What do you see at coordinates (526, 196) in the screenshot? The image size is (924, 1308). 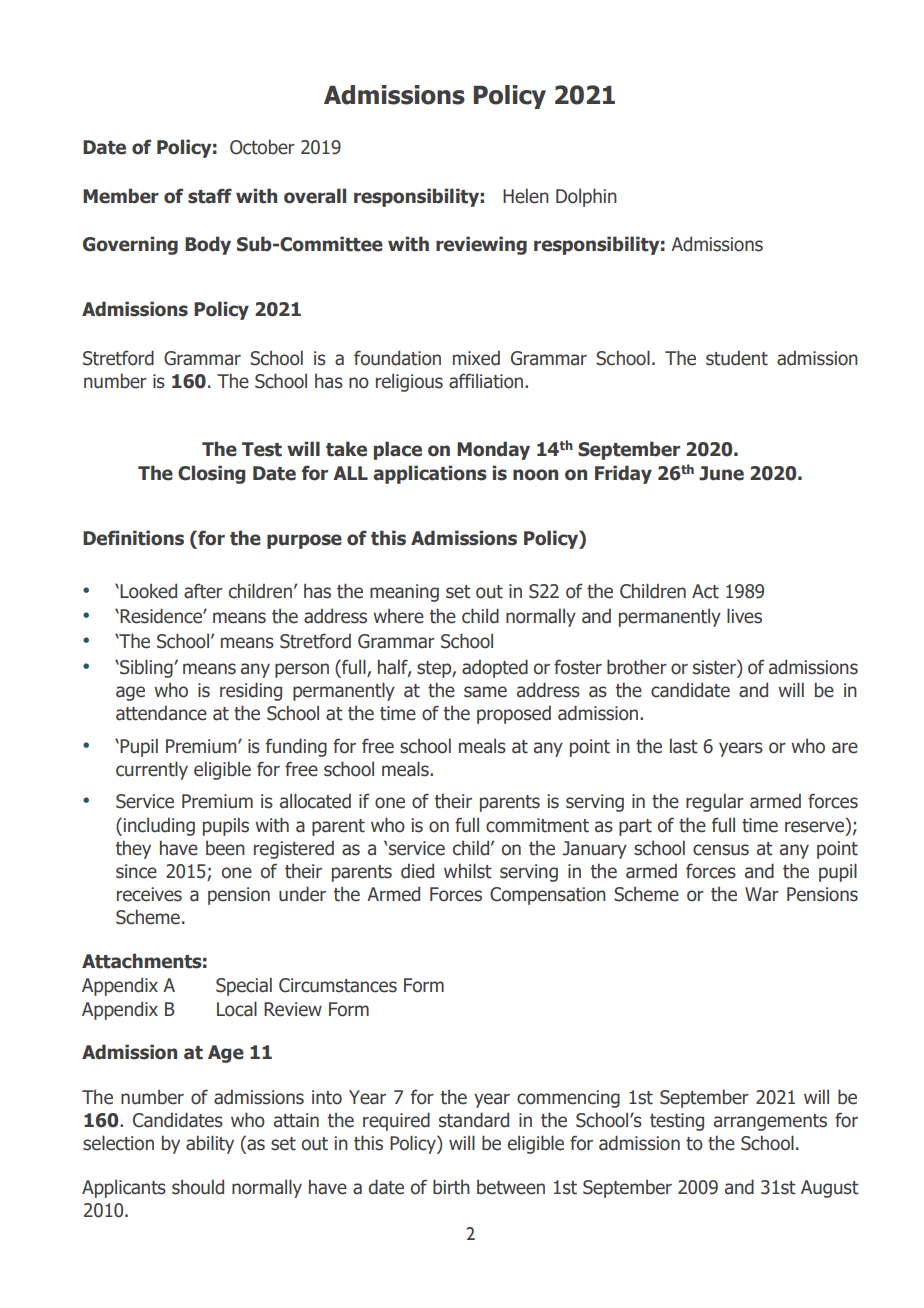 I see `Helen` at bounding box center [526, 196].
